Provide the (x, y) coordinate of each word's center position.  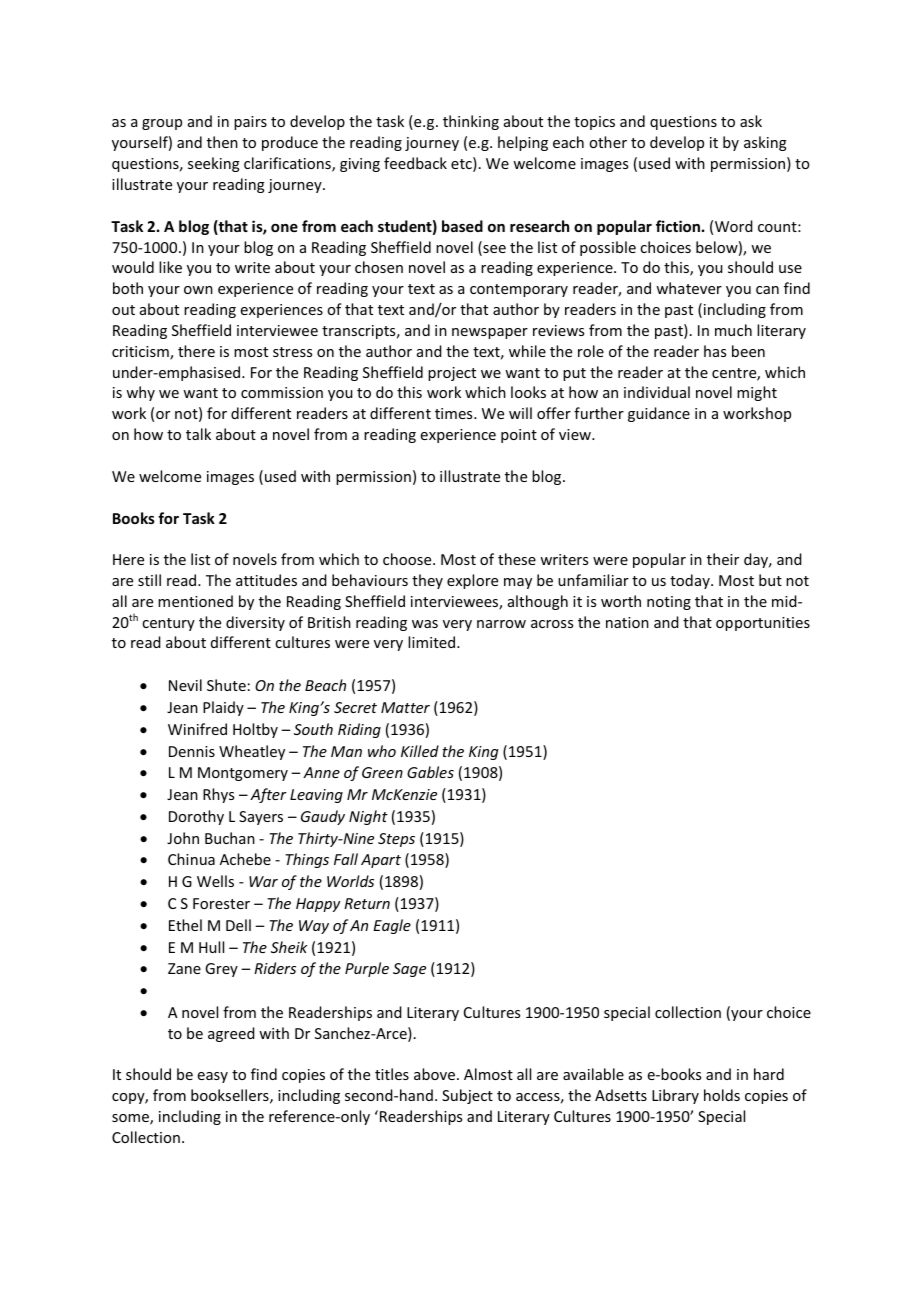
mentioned (195, 601)
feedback (415, 163)
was (425, 624)
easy (213, 1077)
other (608, 142)
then (222, 142)
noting (669, 603)
